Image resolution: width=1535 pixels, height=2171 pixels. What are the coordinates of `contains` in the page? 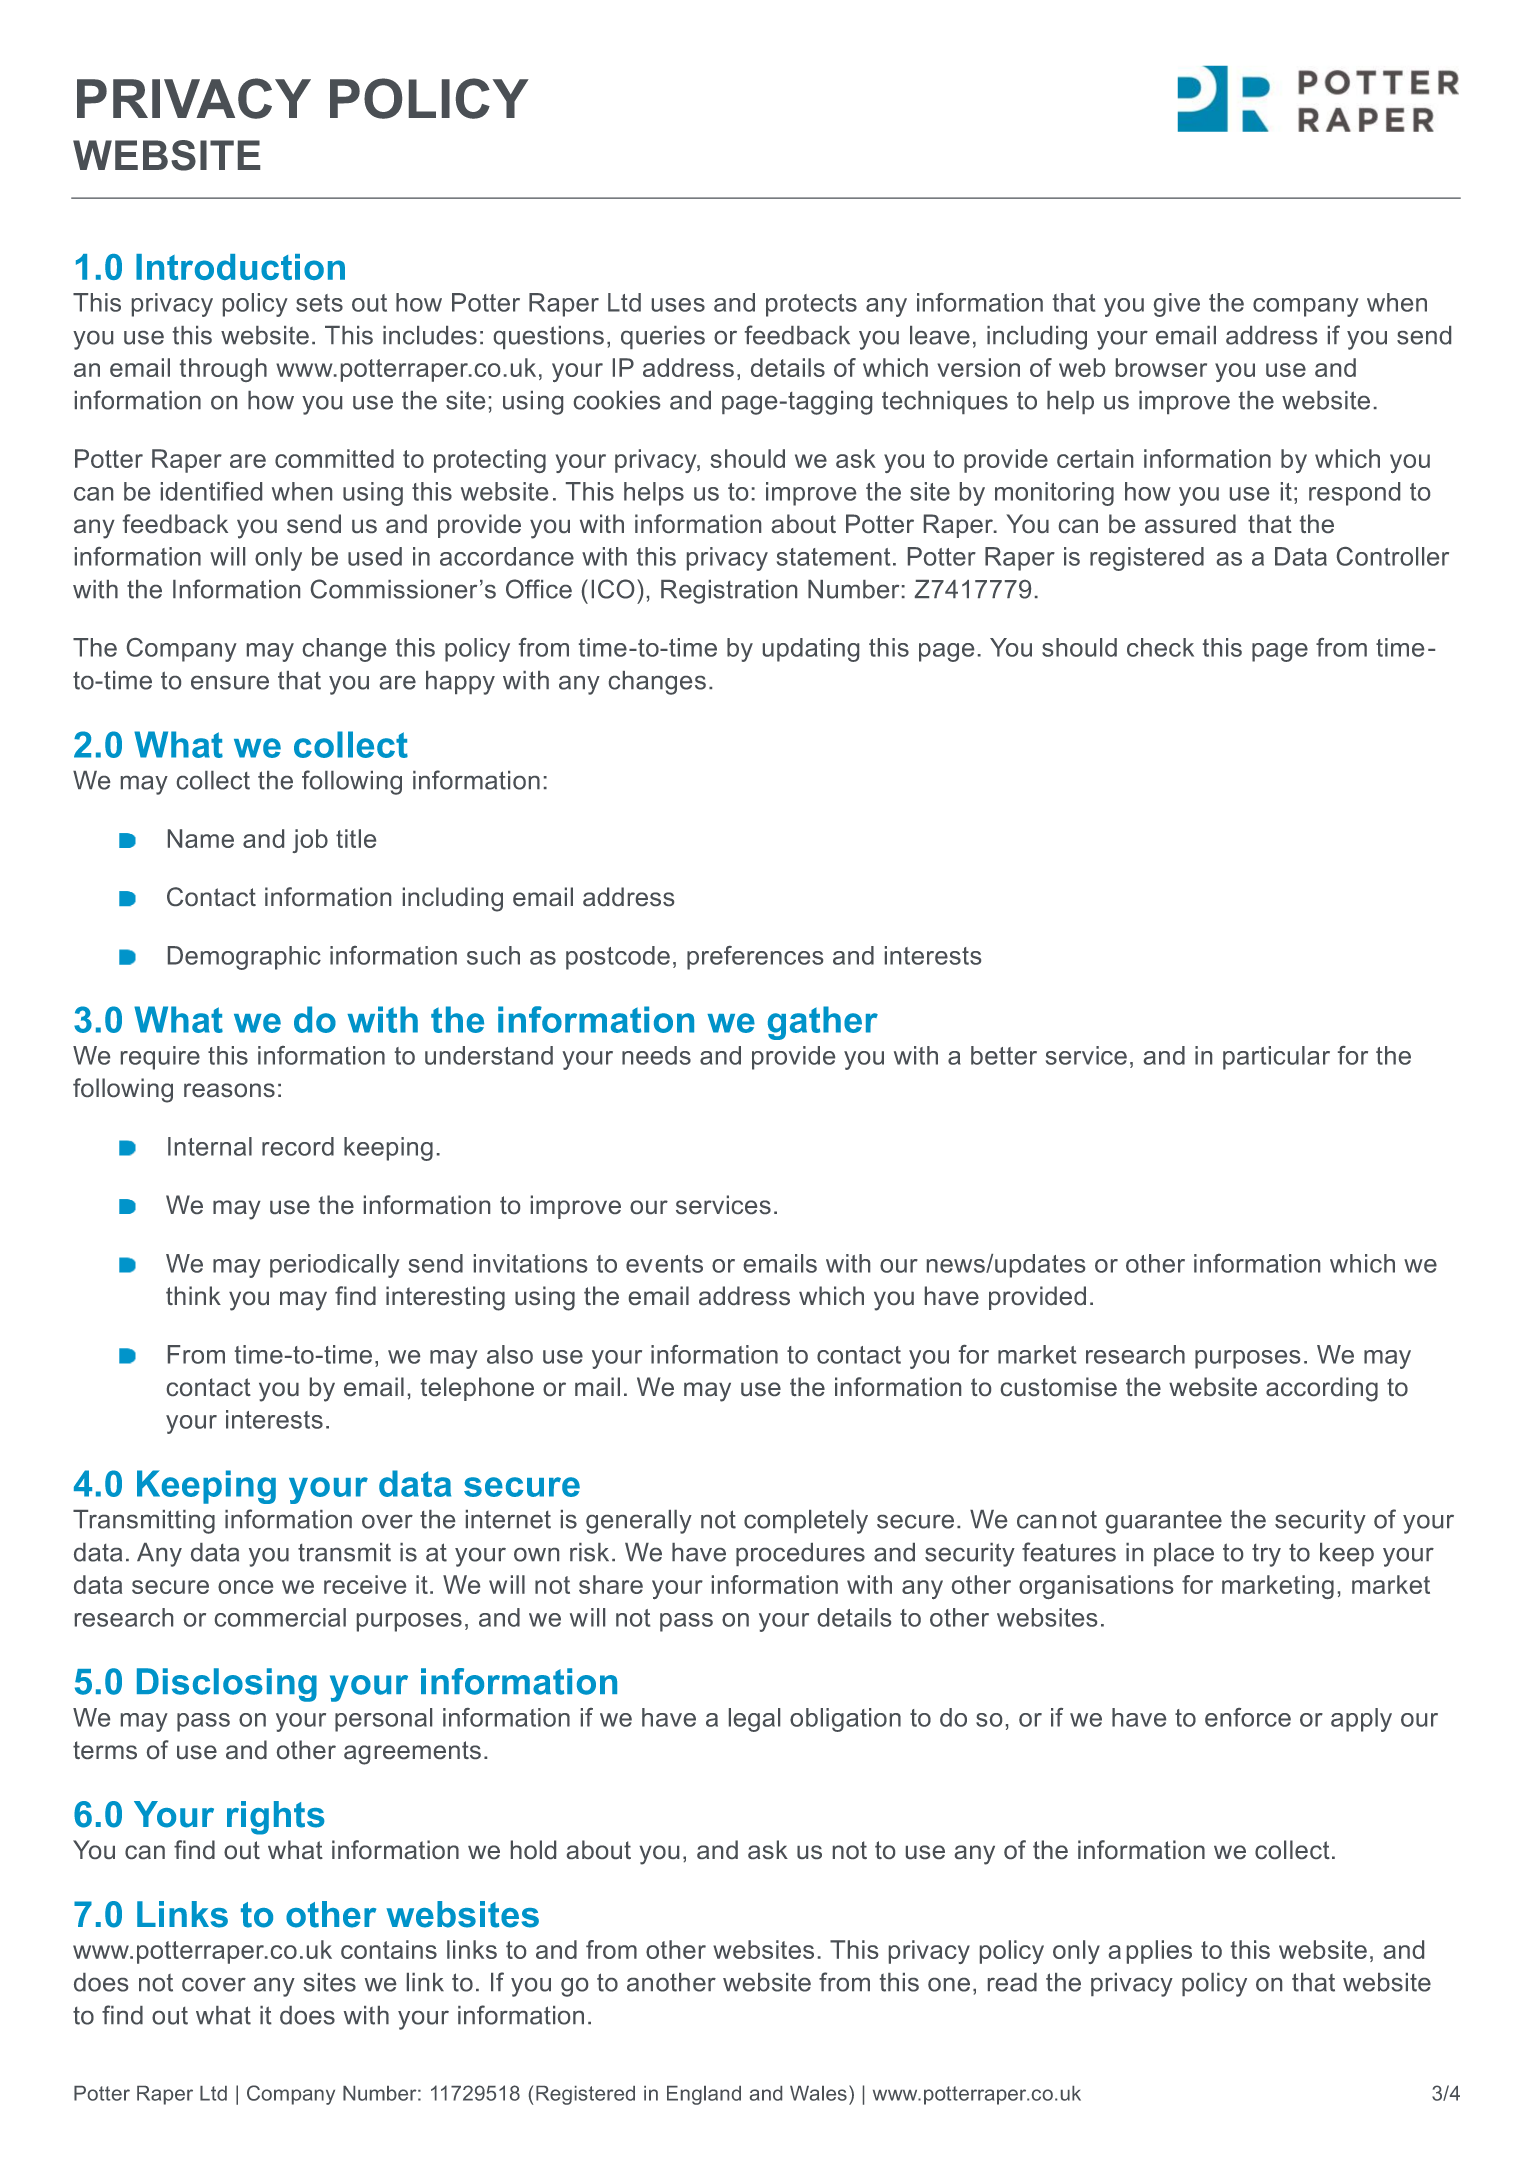 It's located at (389, 1949).
